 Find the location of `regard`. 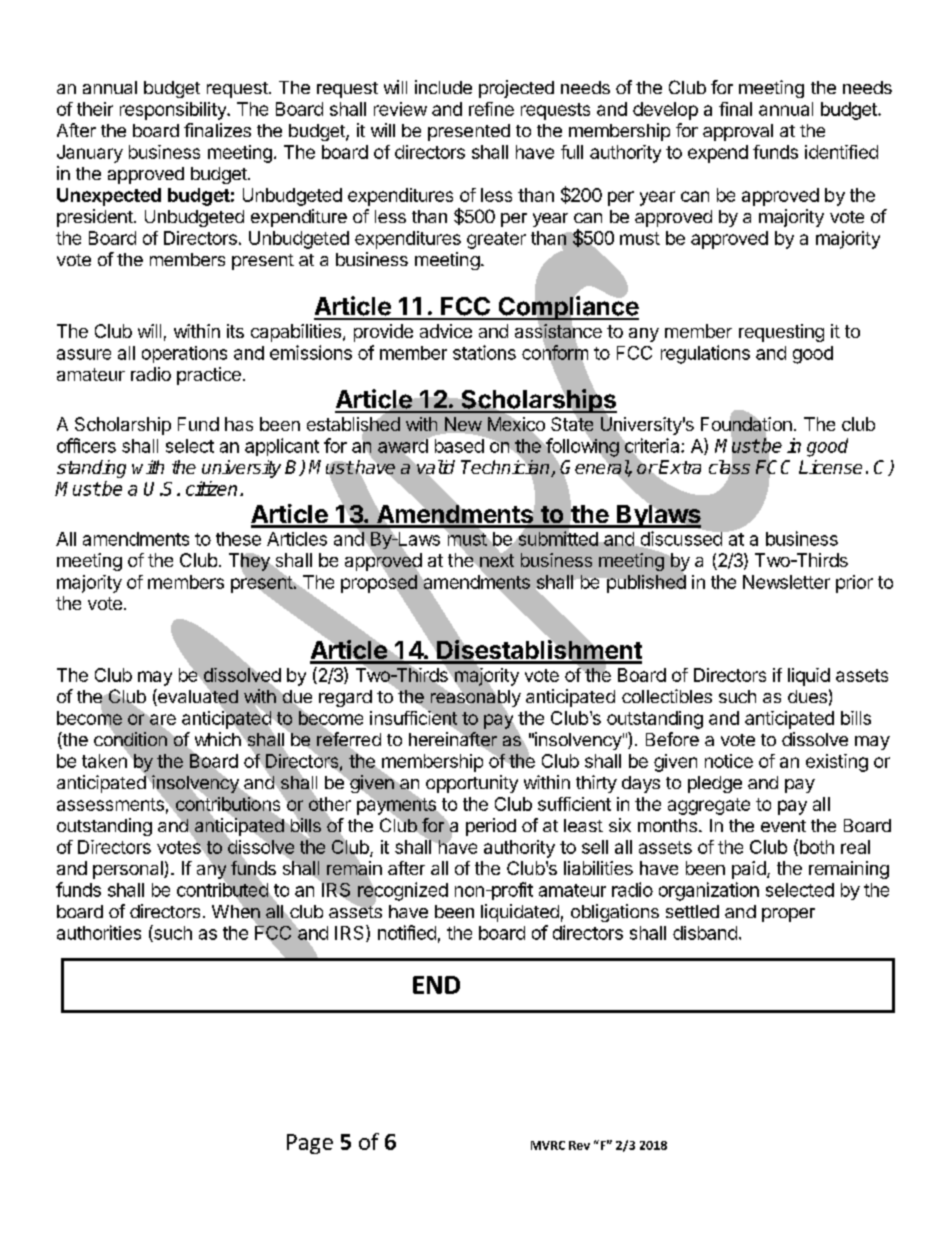

regard is located at coordinates (345, 698).
